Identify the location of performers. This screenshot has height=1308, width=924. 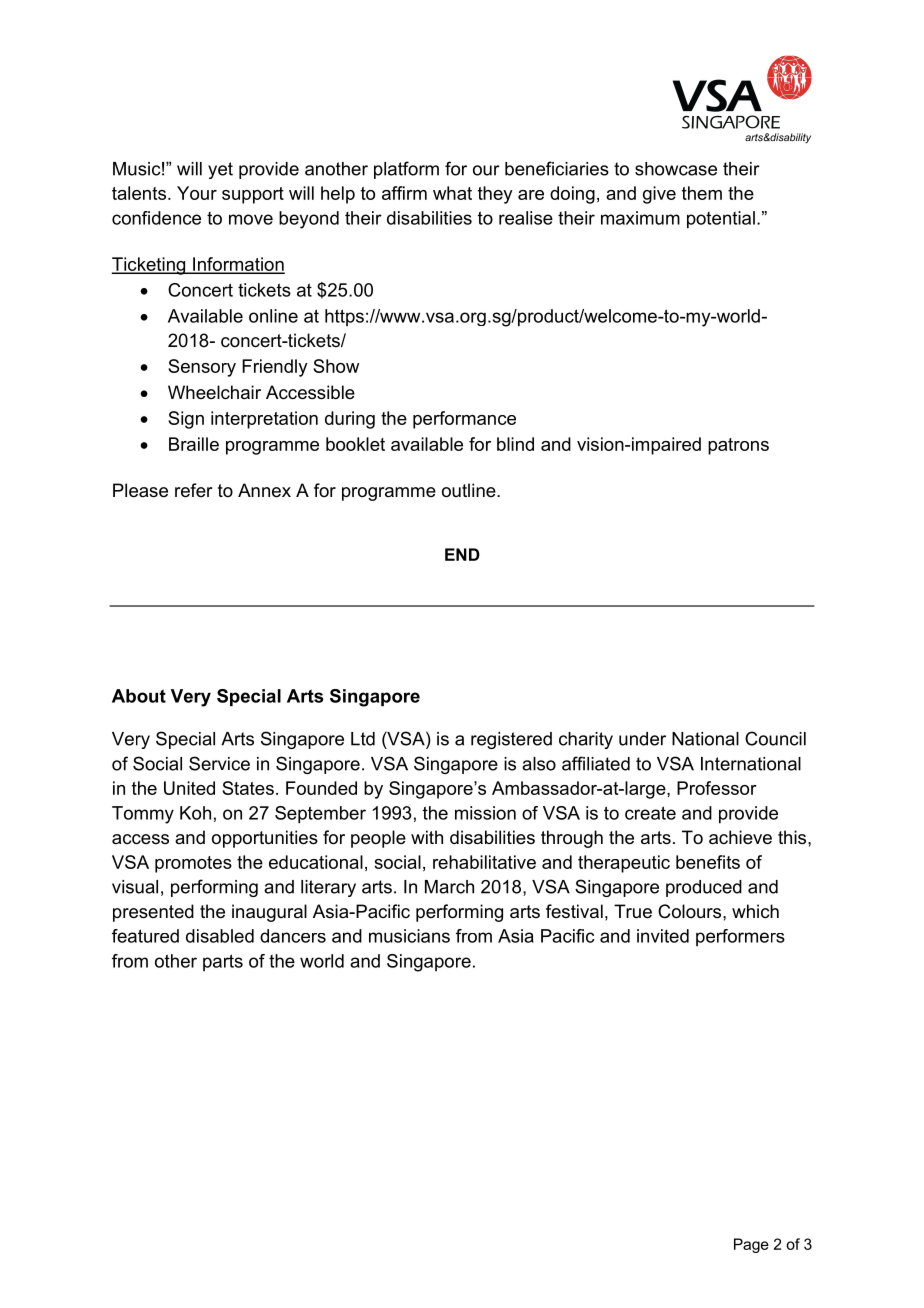
(740, 937).
